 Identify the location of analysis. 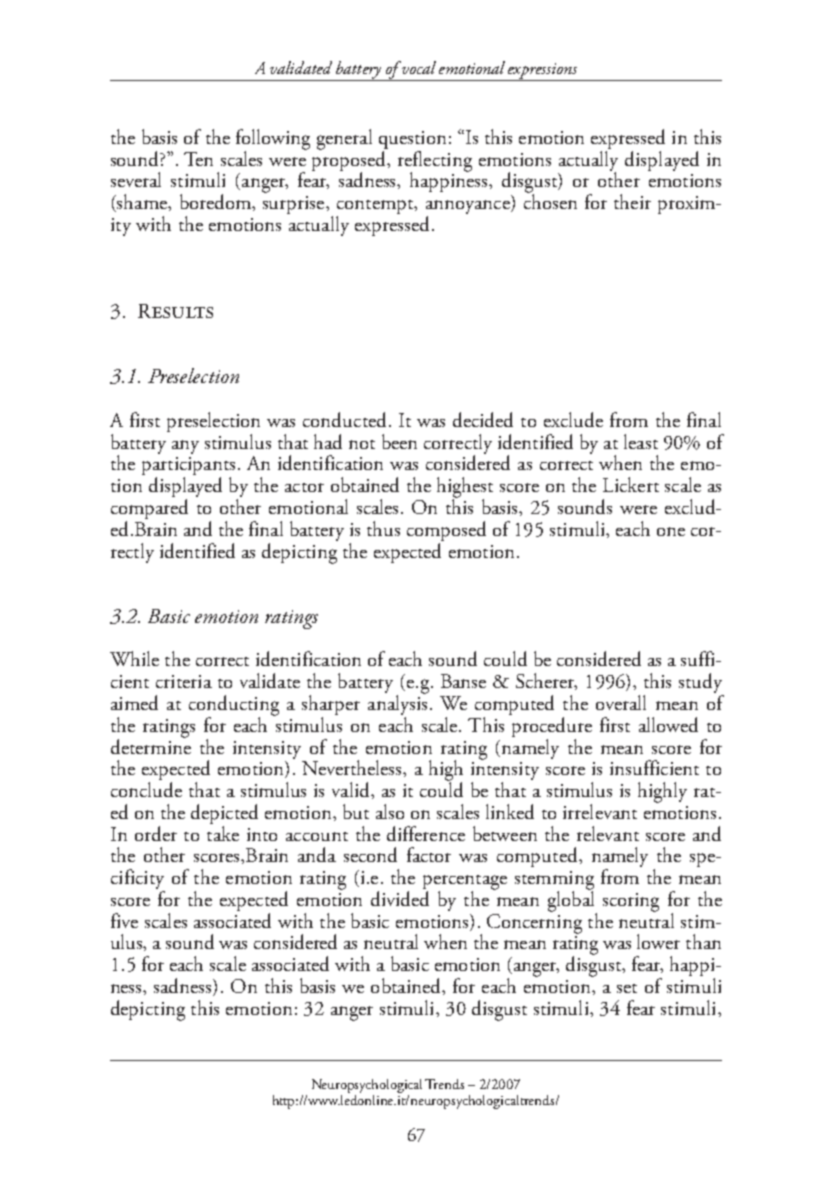
(398, 705).
